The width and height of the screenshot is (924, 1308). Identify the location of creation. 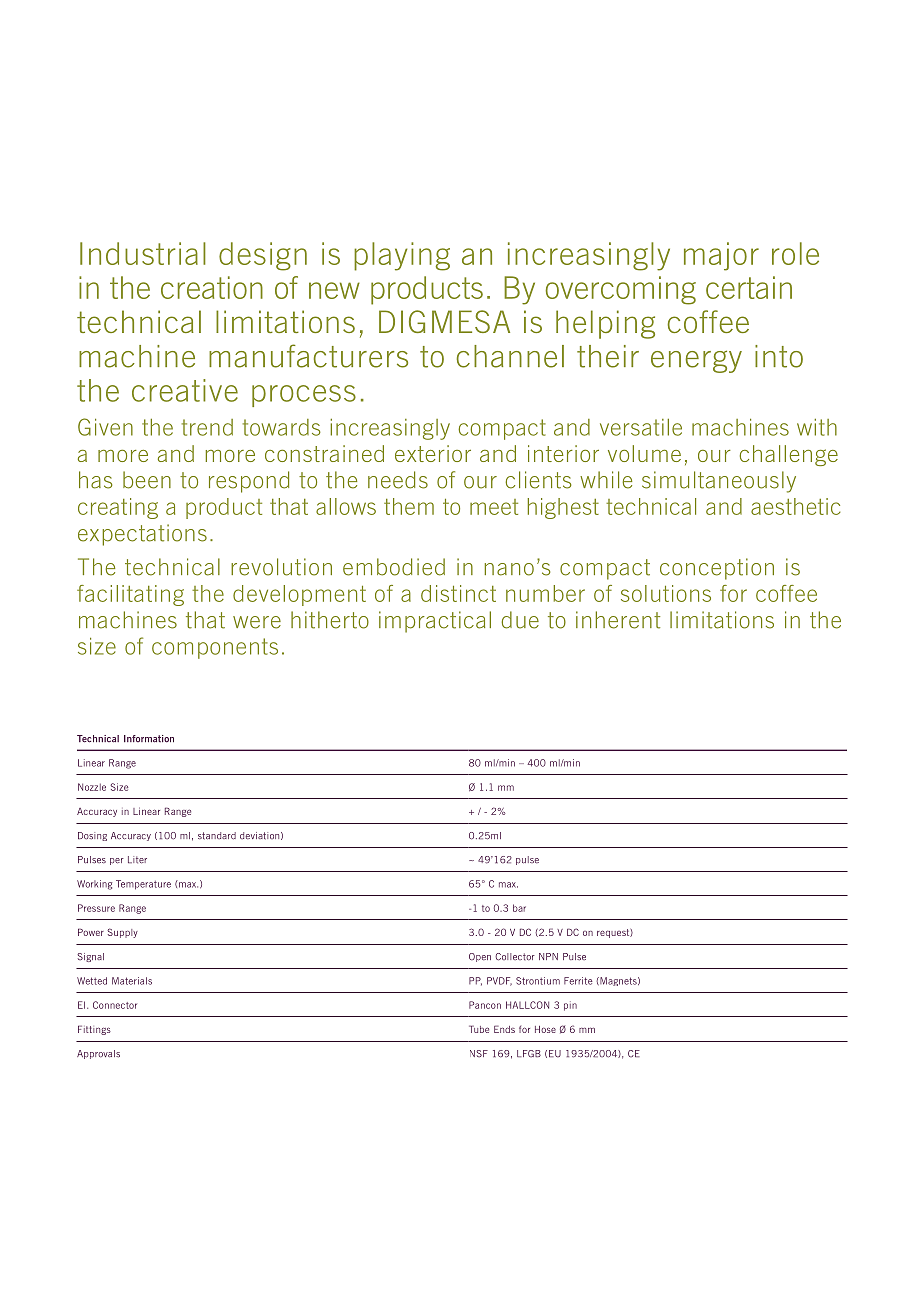
(212, 287).
